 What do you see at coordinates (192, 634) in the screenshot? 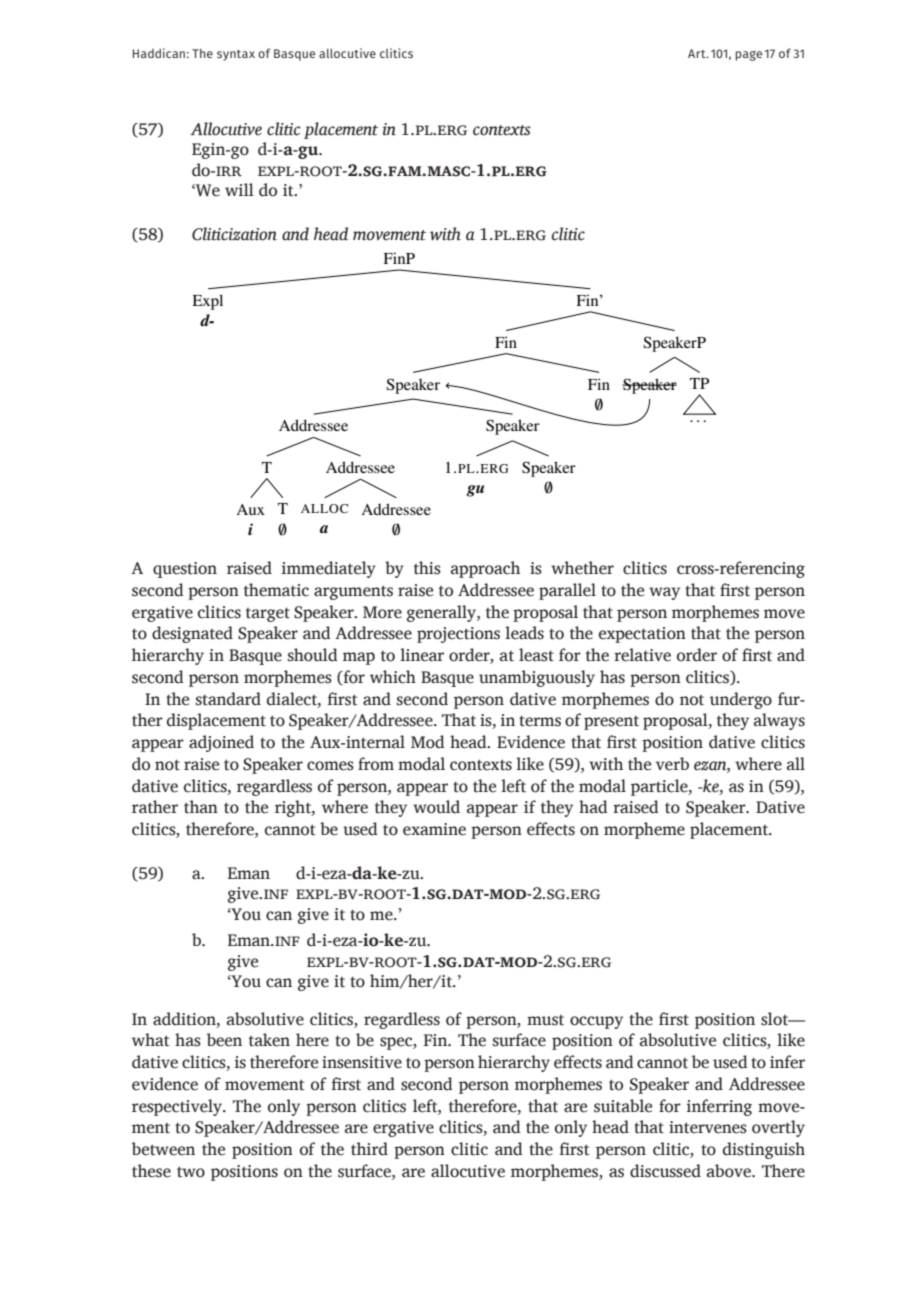
I see `designated` at bounding box center [192, 634].
